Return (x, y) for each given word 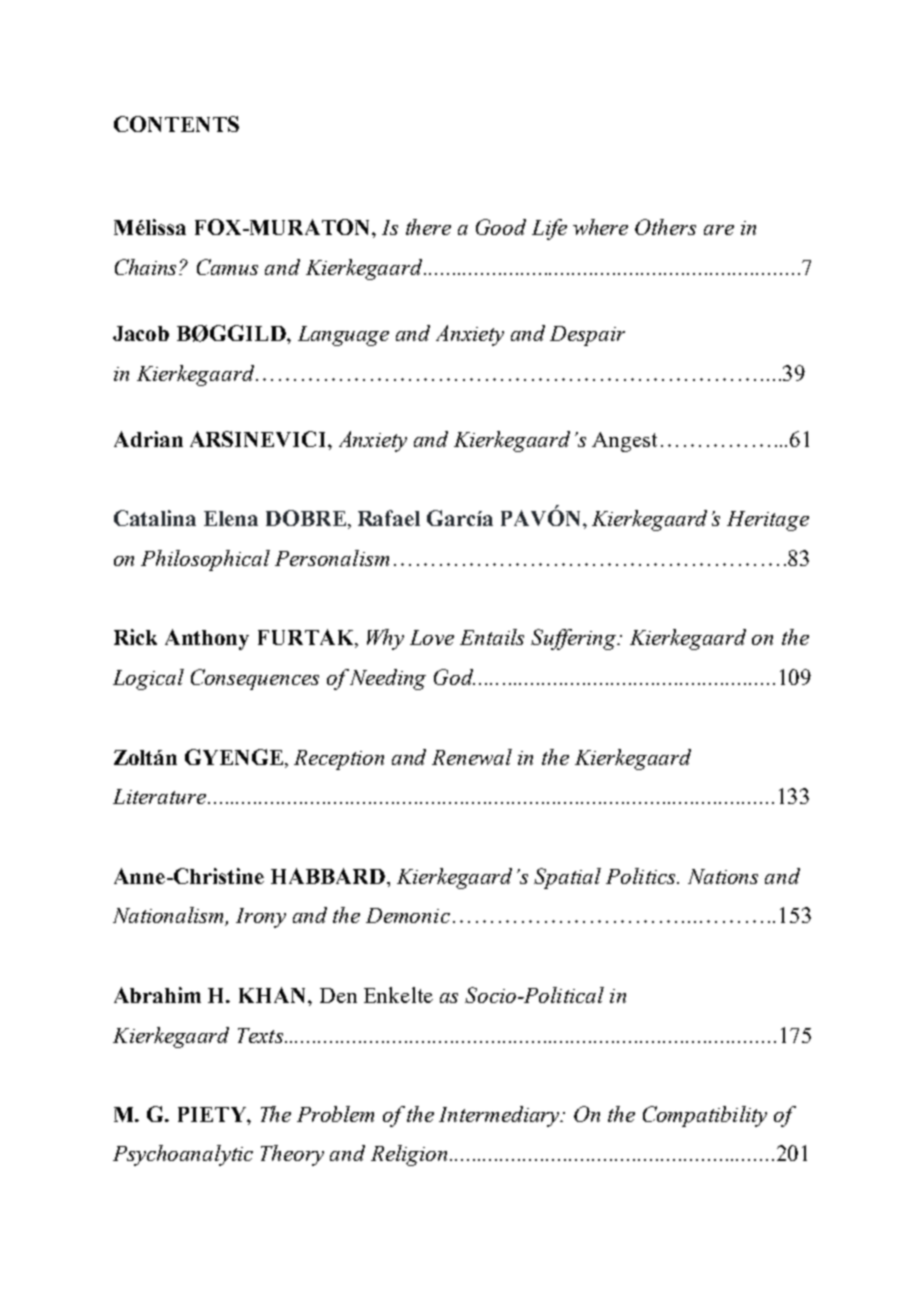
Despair (587, 336)
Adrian (148, 439)
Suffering (575, 639)
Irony (261, 918)
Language (343, 336)
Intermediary (501, 1116)
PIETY (213, 1114)
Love (432, 637)
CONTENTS (176, 124)
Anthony (207, 639)
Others (665, 227)
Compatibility (705, 1116)
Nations (723, 876)
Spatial (567, 878)
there (428, 227)
